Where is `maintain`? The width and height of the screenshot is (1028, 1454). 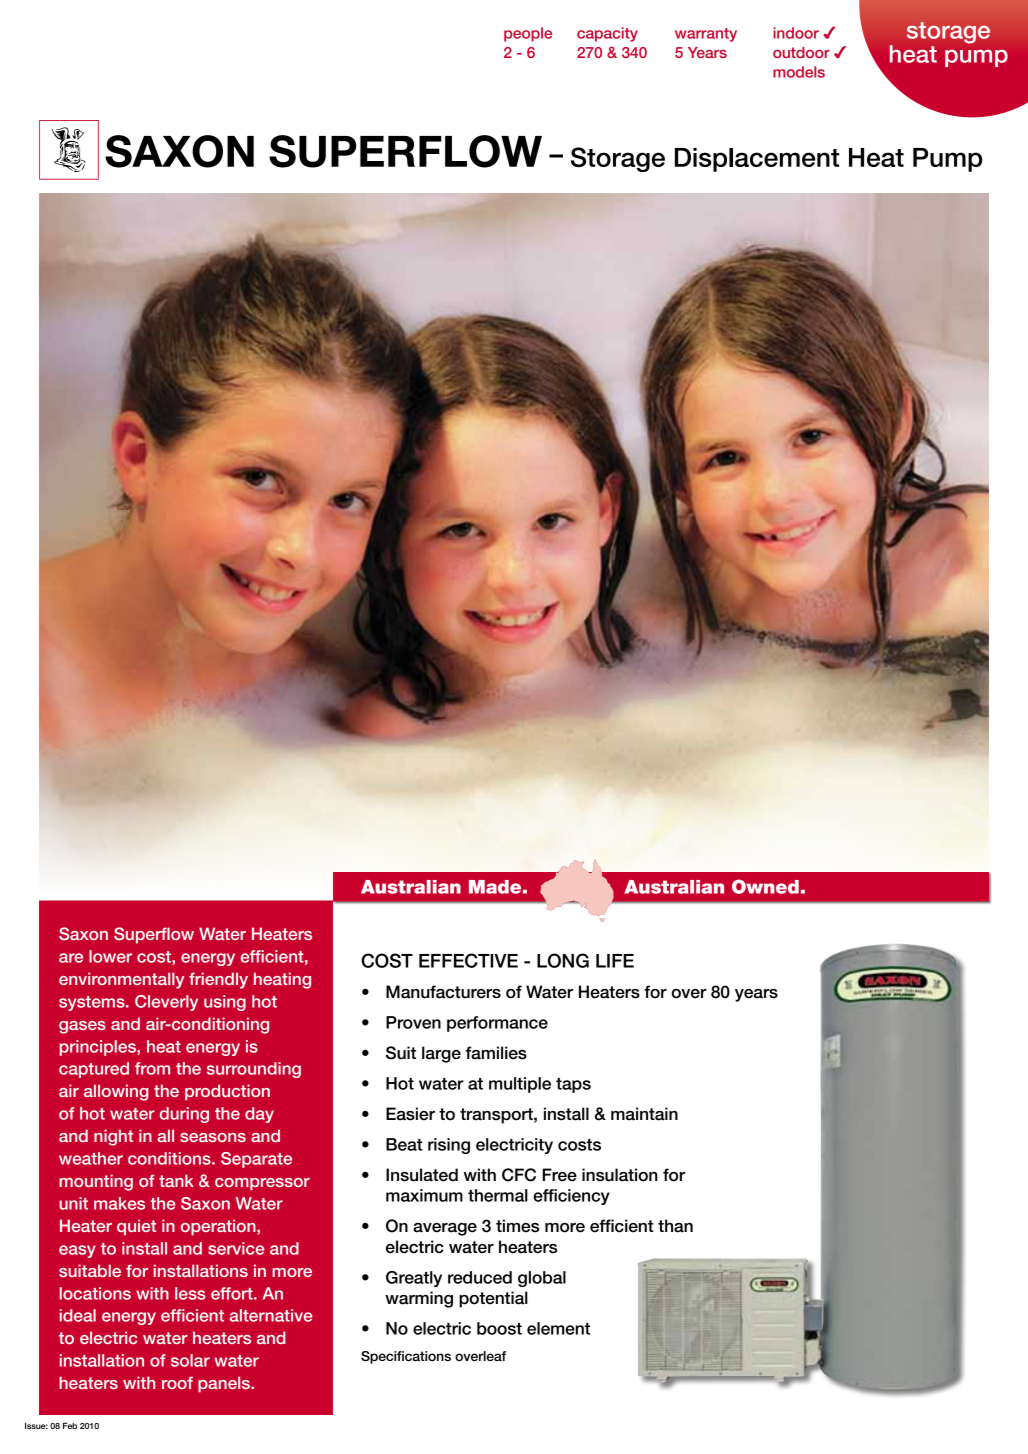
maintain is located at coordinates (644, 1114).
